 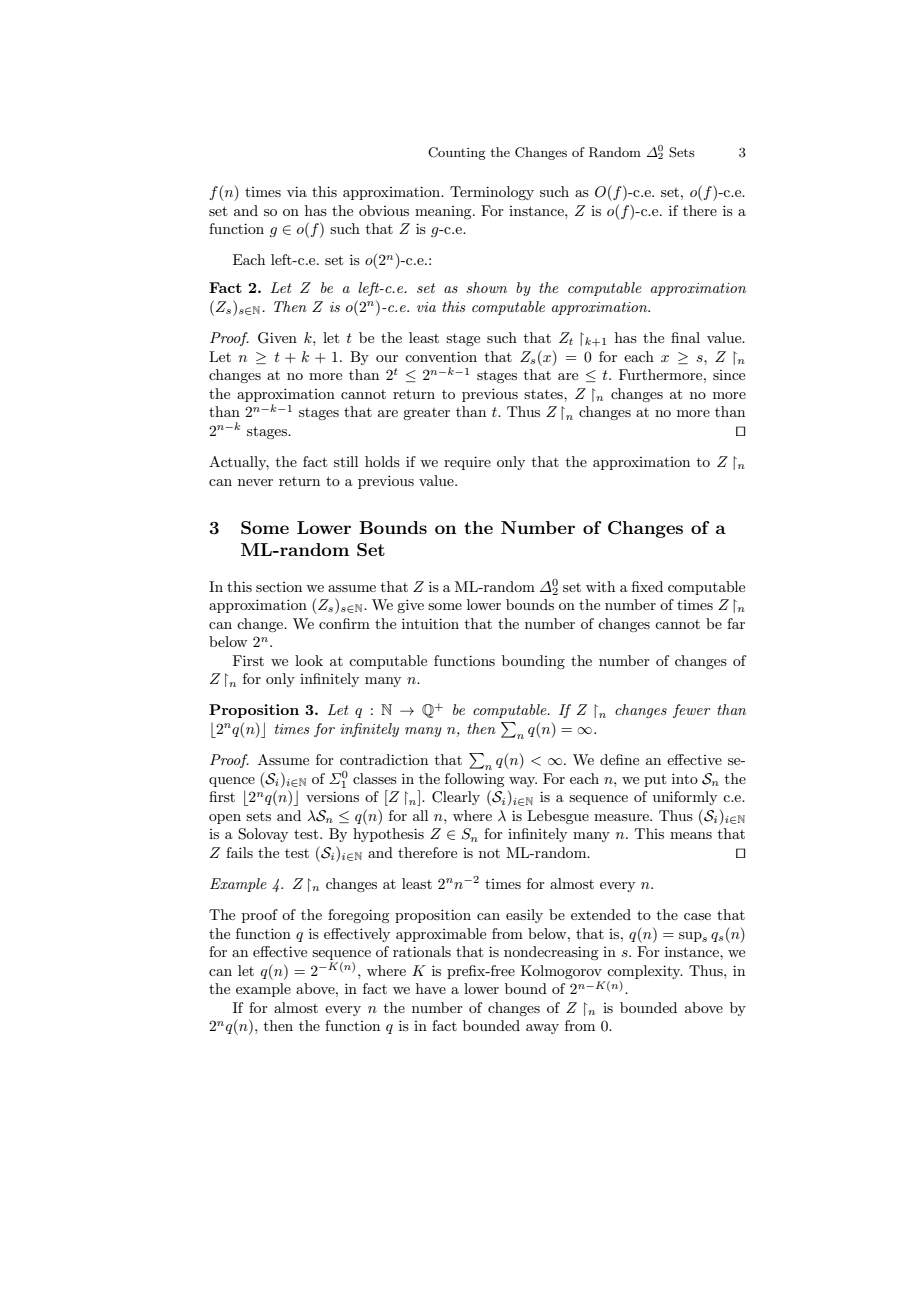 I want to click on have, so click(x=431, y=988).
